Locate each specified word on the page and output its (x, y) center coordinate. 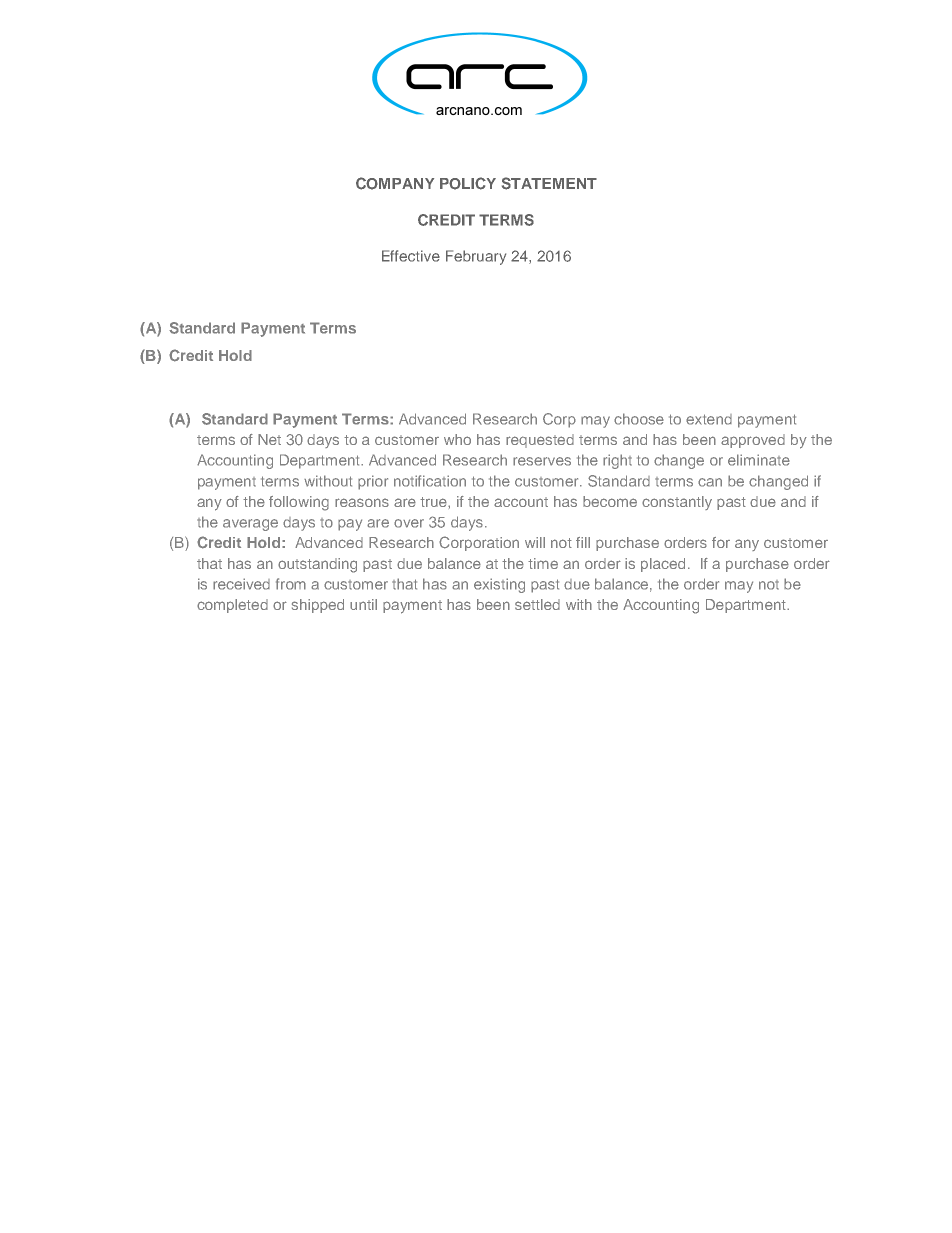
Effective (411, 256)
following (299, 503)
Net (269, 439)
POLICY (468, 183)
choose (639, 419)
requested (540, 441)
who (457, 439)
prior (373, 482)
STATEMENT (549, 183)
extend (709, 419)
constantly (677, 503)
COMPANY (395, 183)
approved (753, 441)
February (476, 257)
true (434, 502)
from (291, 584)
